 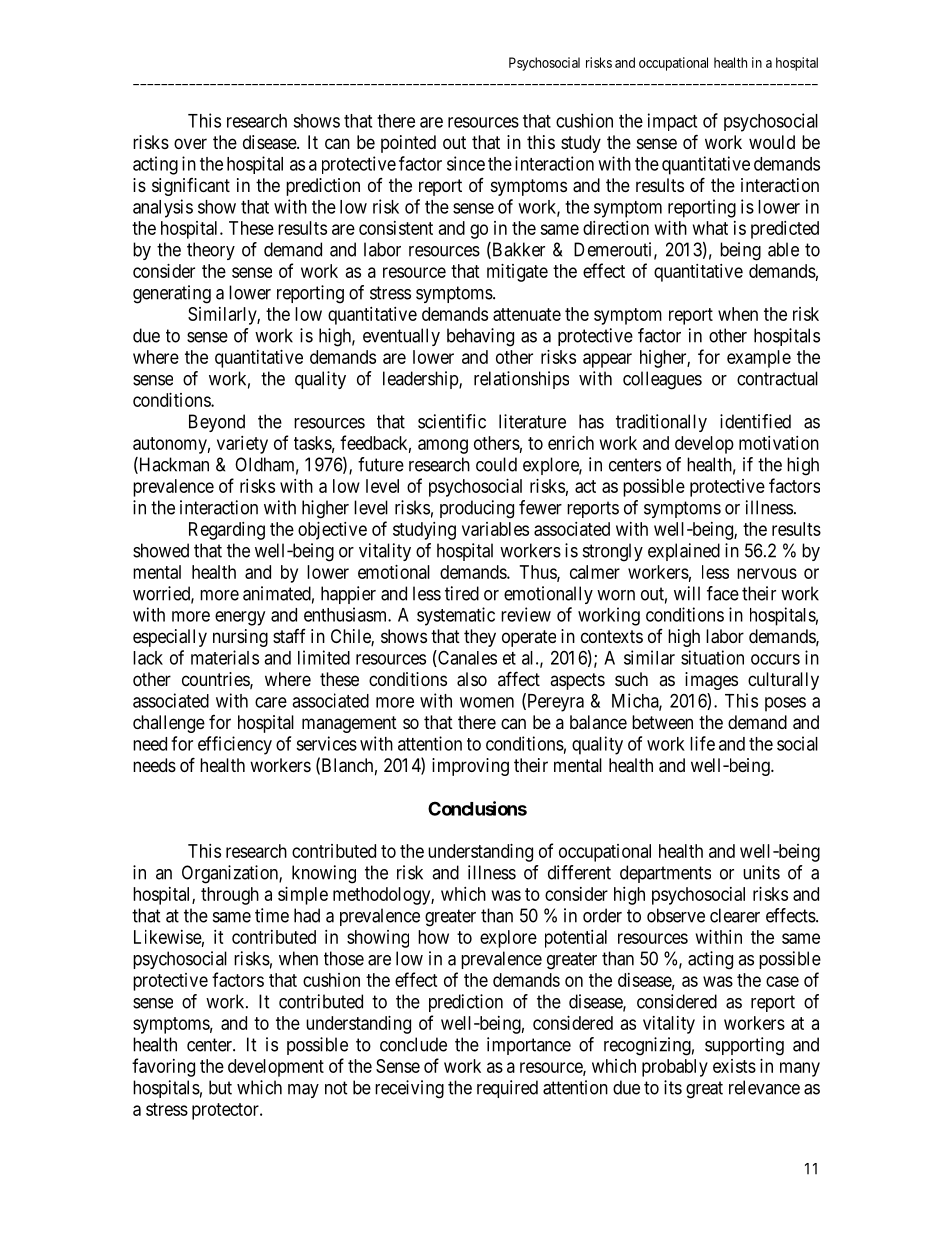 What do you see at coordinates (190, 143) in the image?
I see `over` at bounding box center [190, 143].
